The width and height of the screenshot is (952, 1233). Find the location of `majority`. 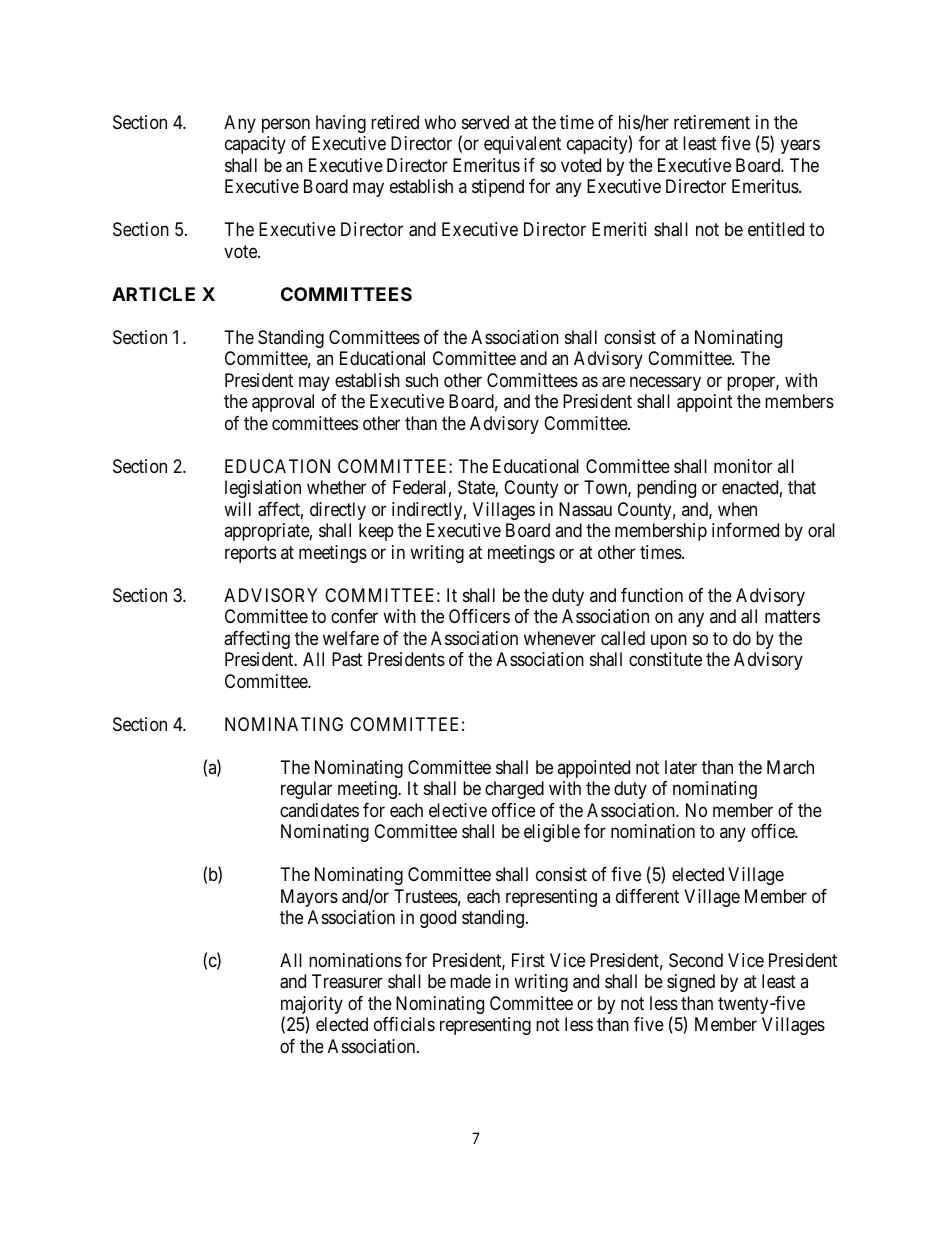

majority is located at coordinates (312, 1006).
